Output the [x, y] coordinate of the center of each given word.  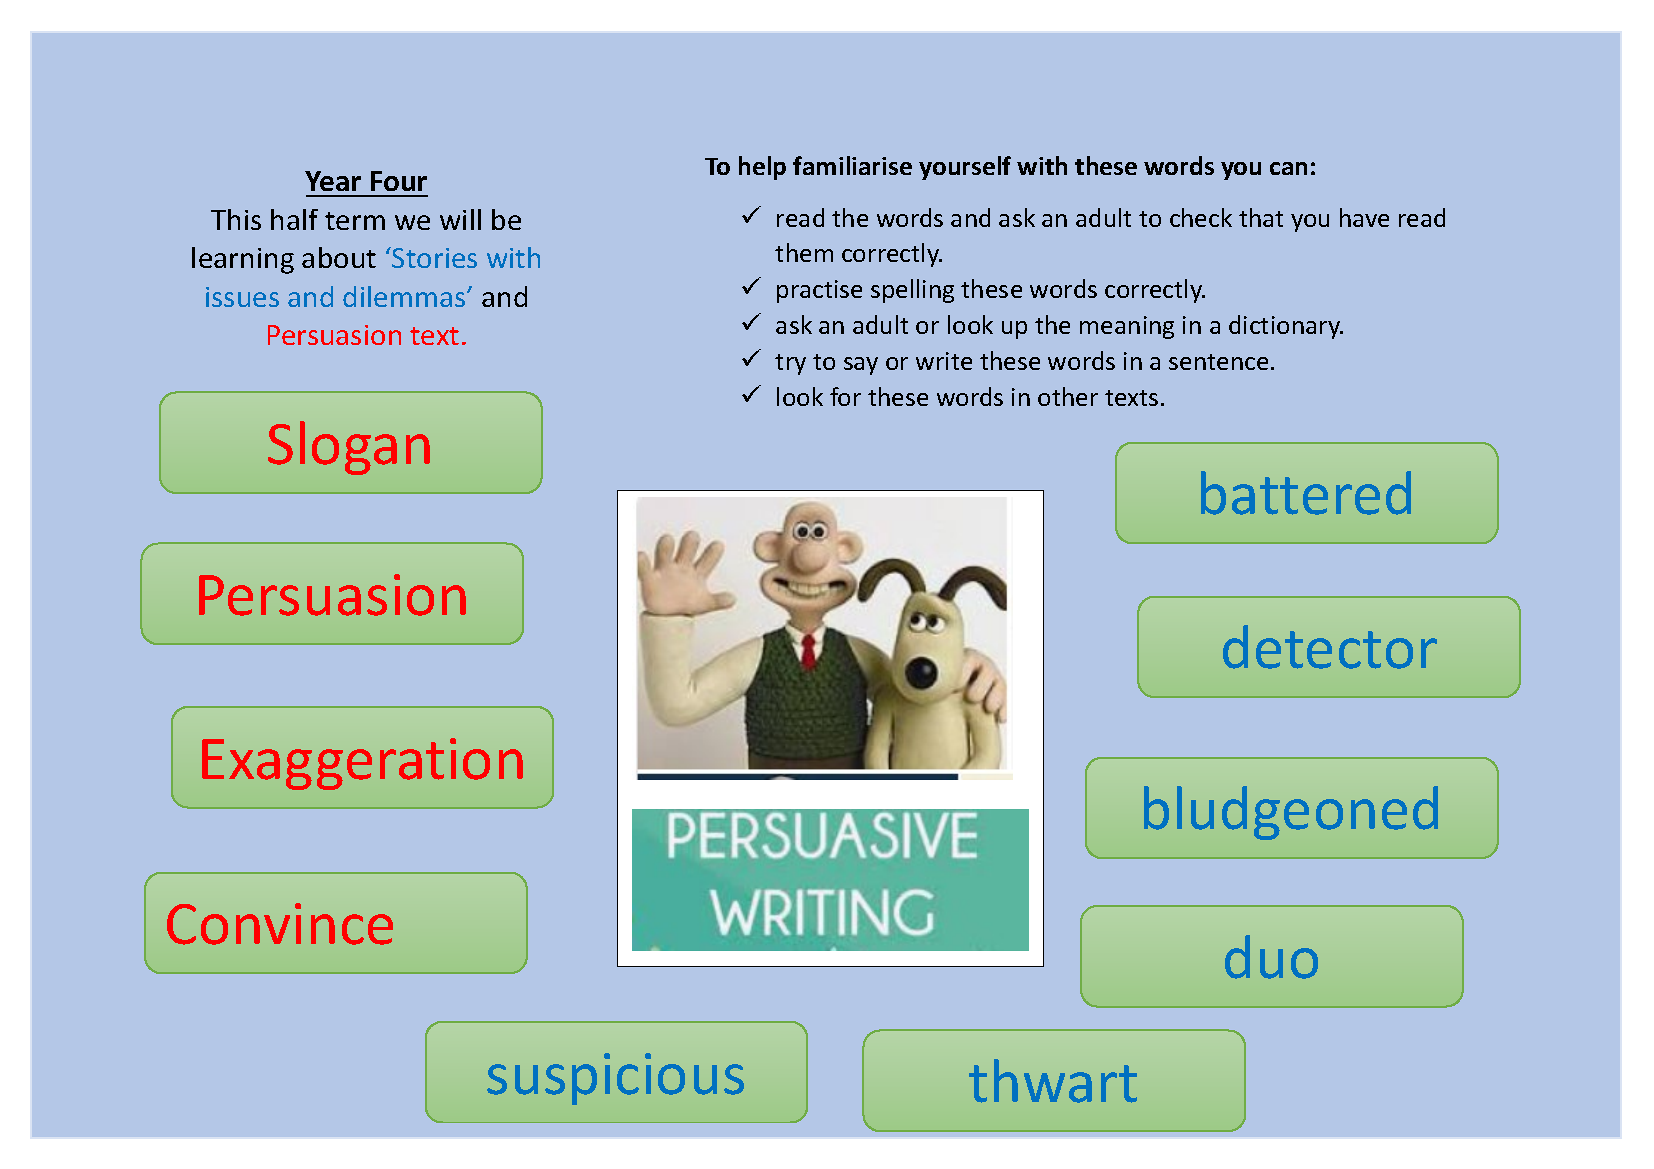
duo [1271, 957]
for [845, 396]
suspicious [615, 1079]
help [762, 168]
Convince [280, 924]
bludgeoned [1291, 813]
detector [1330, 647]
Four [399, 181]
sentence [1218, 362]
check [1201, 217]
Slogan [349, 448]
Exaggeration [362, 764]
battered [1306, 493]
